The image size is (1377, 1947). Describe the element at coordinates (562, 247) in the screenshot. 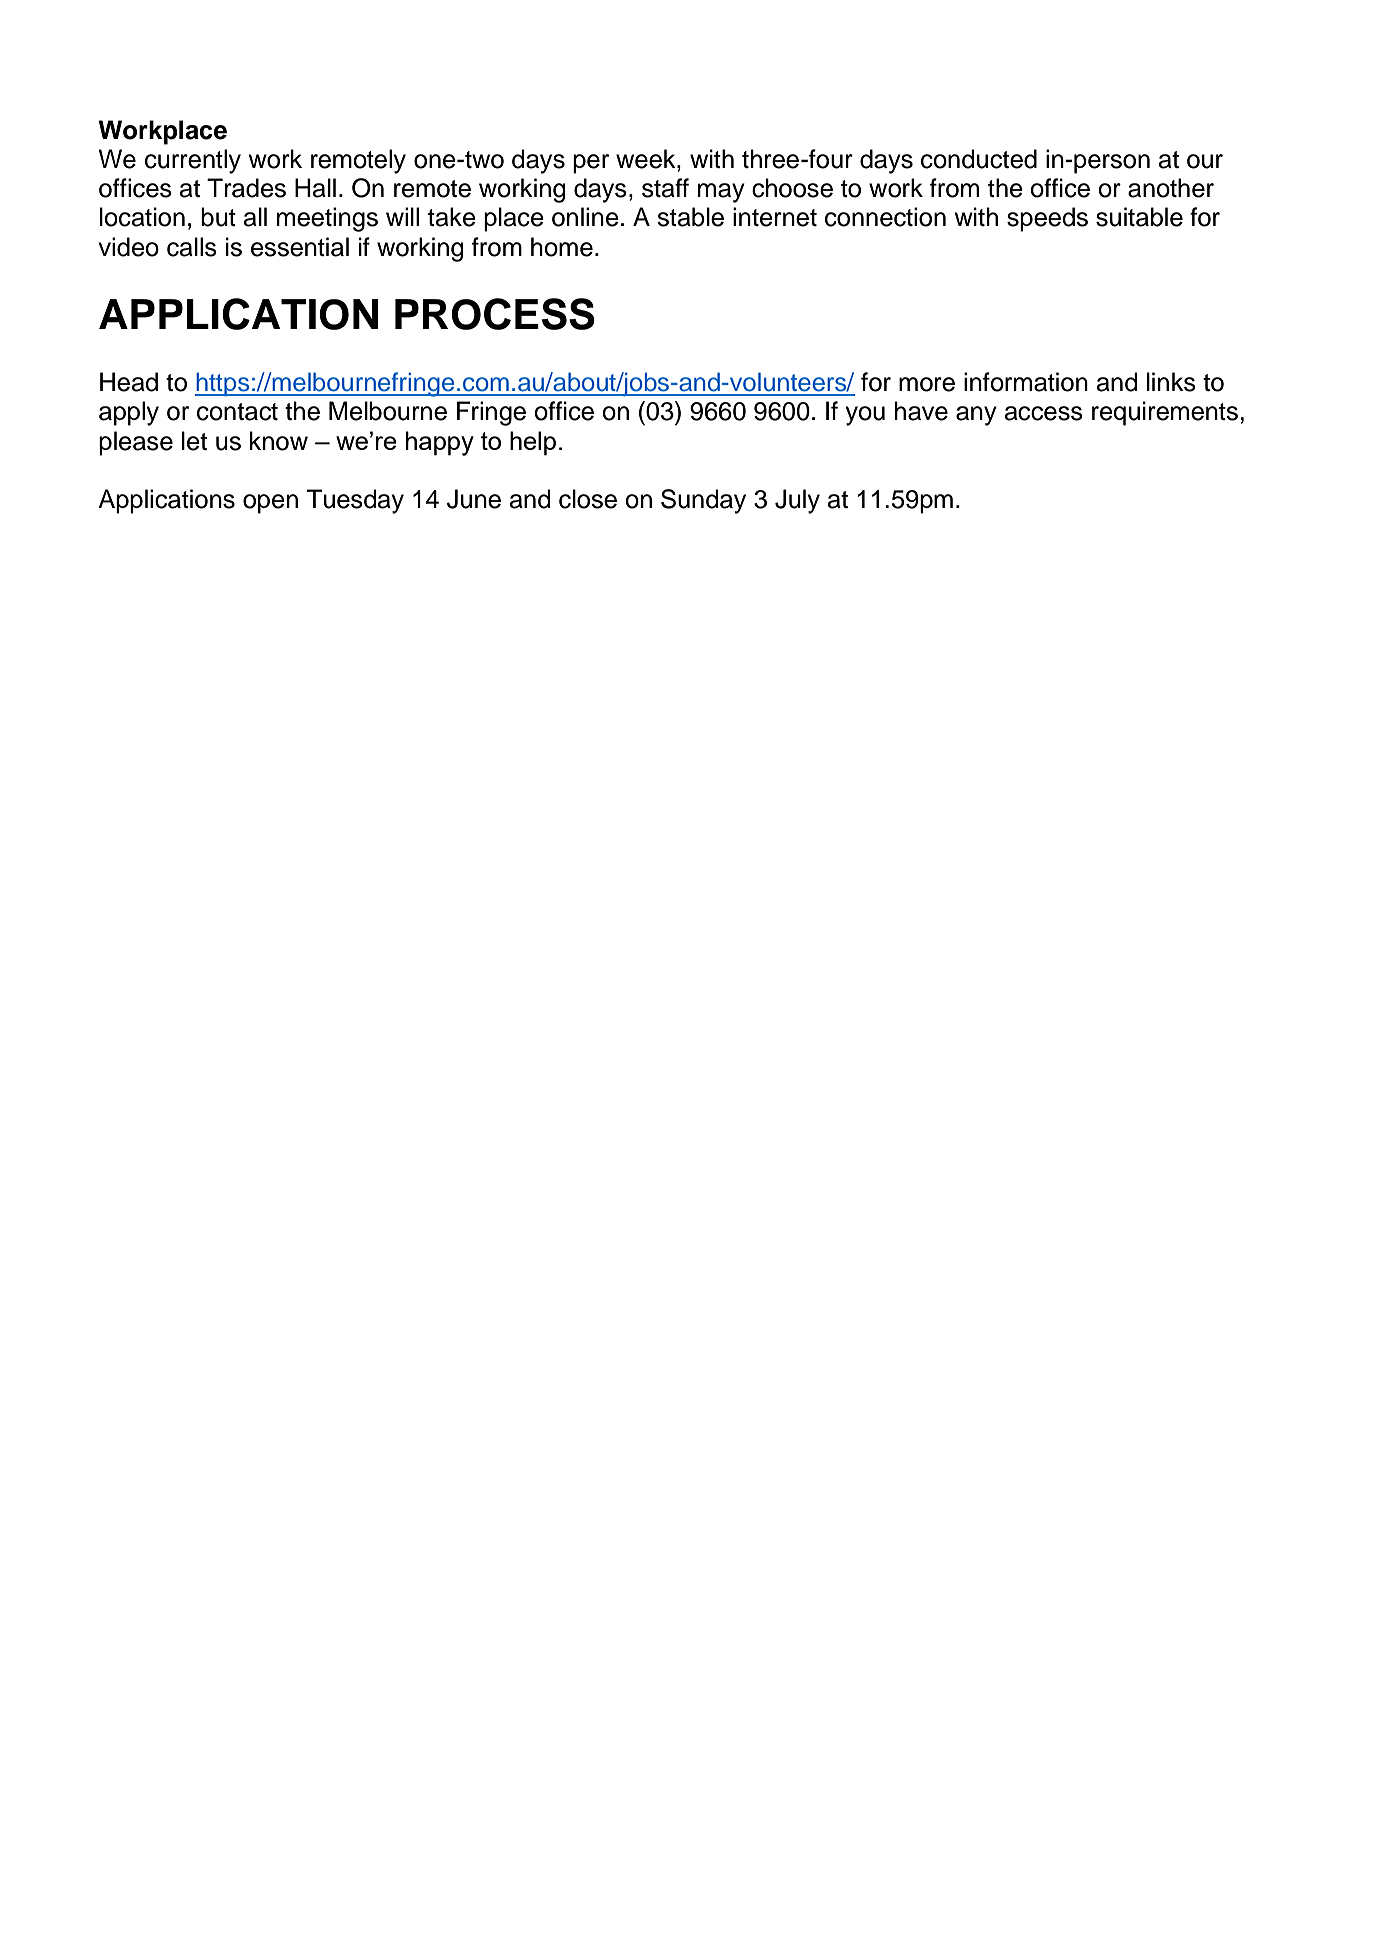

I see `home` at that location.
